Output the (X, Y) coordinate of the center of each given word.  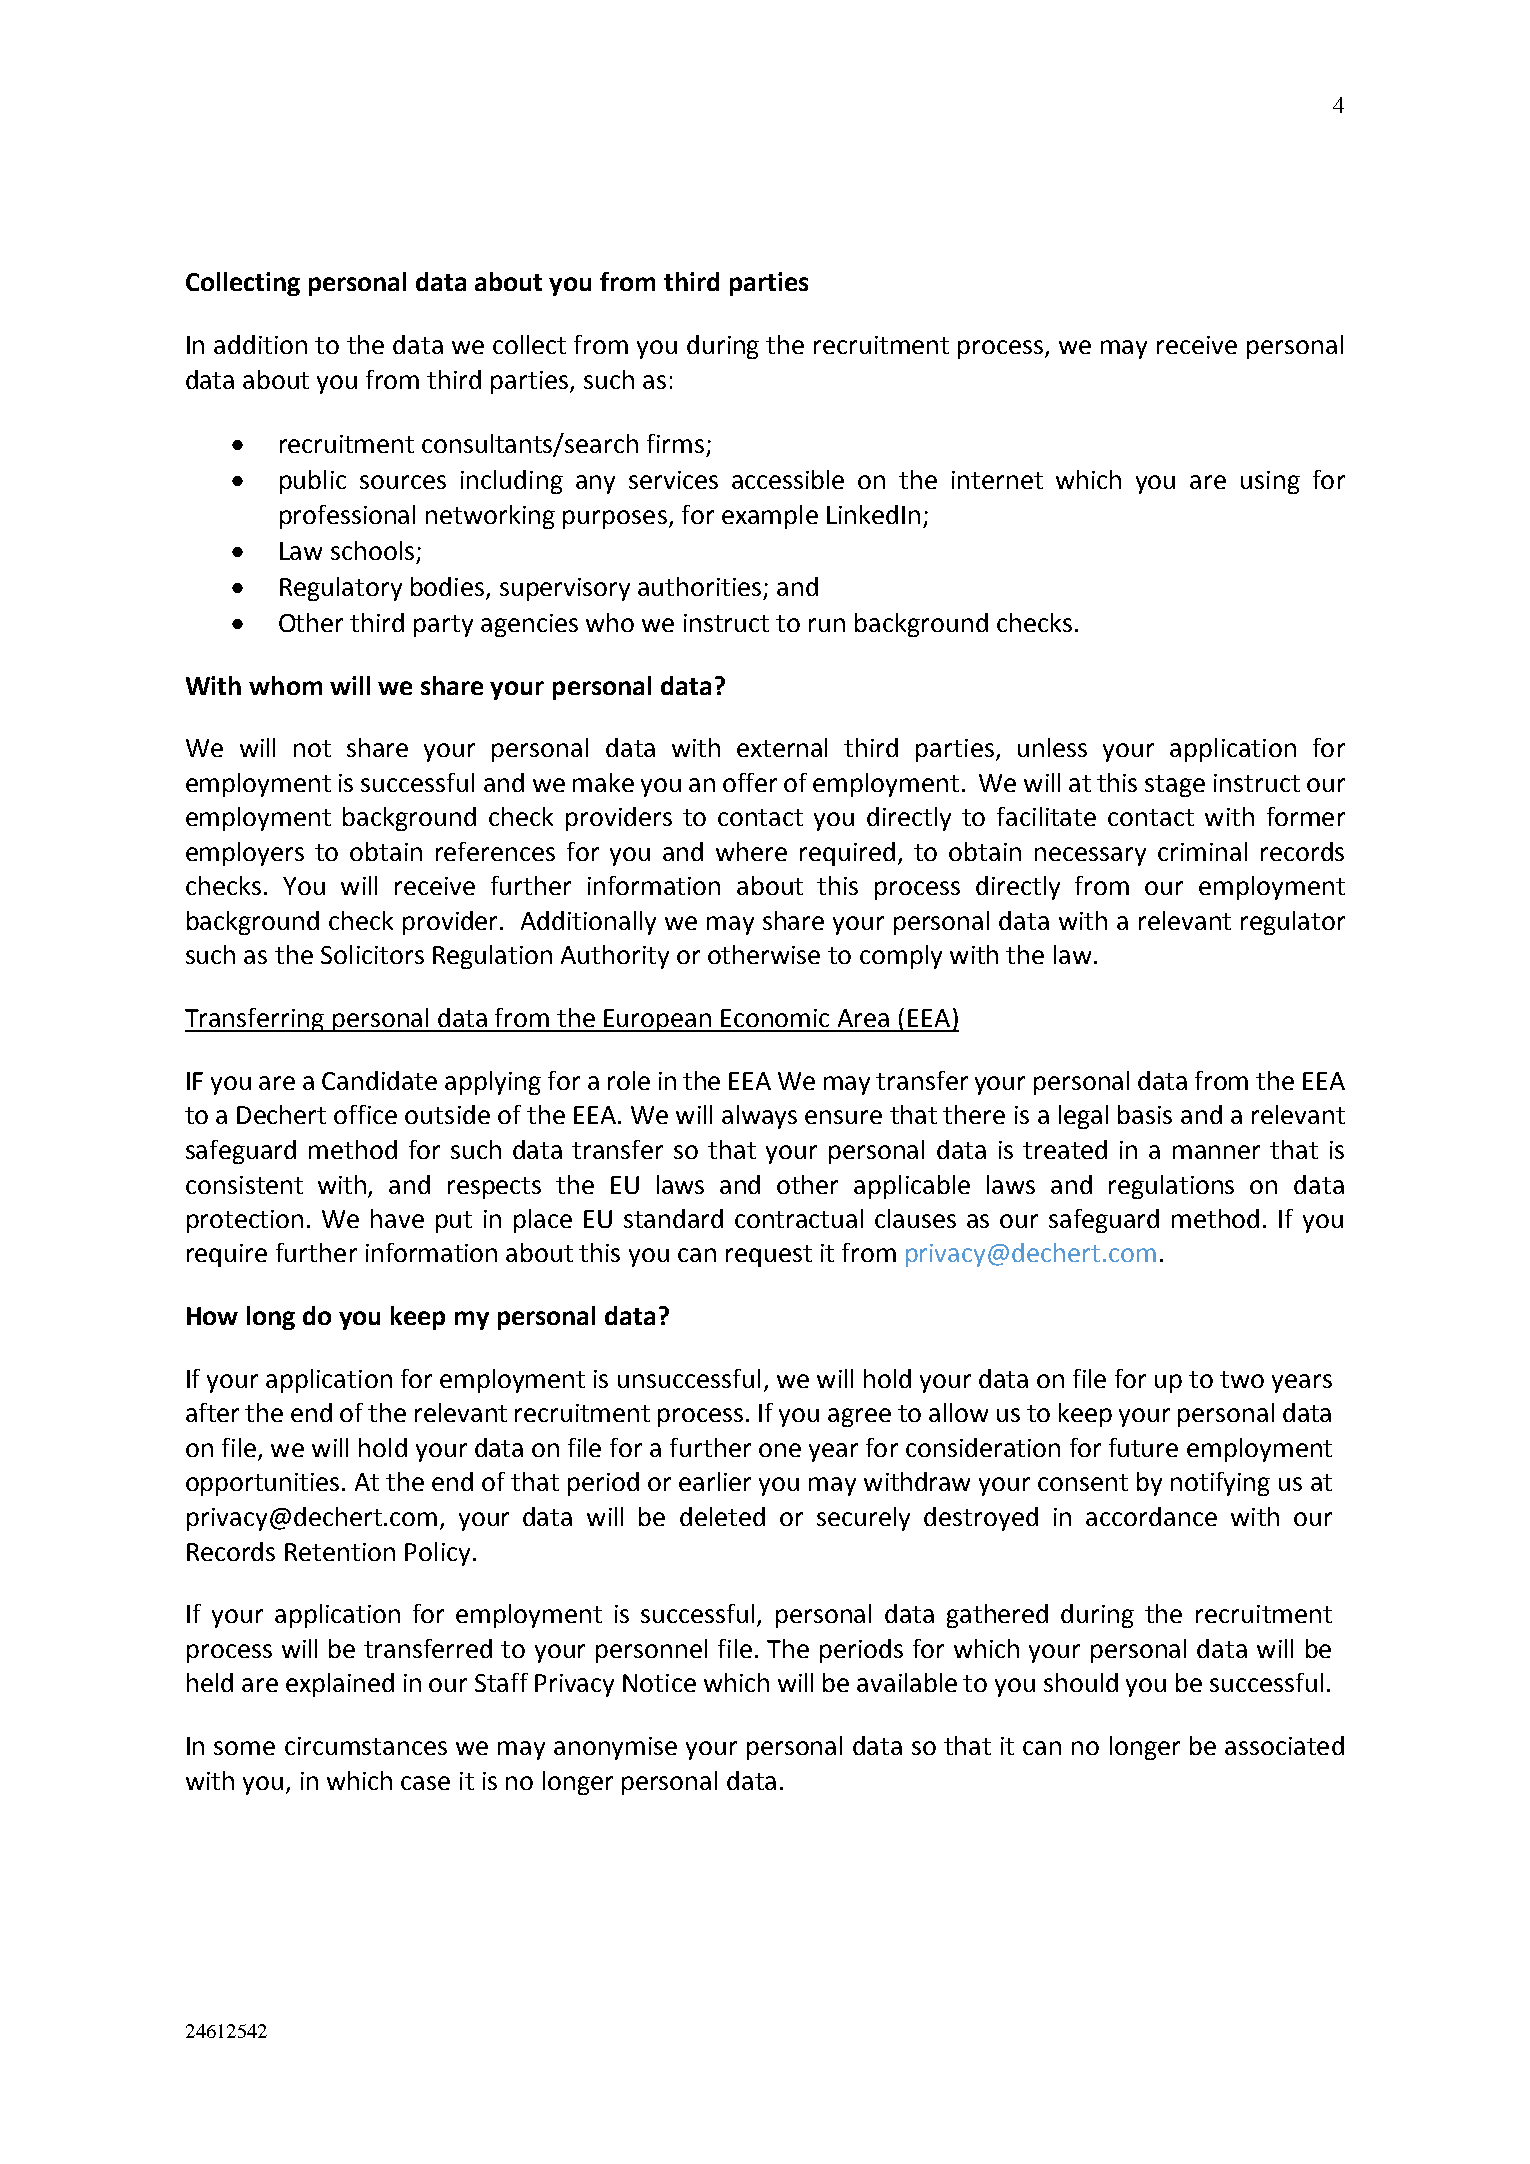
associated (1284, 1745)
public (313, 482)
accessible (788, 479)
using (1270, 482)
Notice (659, 1683)
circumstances (366, 1746)
